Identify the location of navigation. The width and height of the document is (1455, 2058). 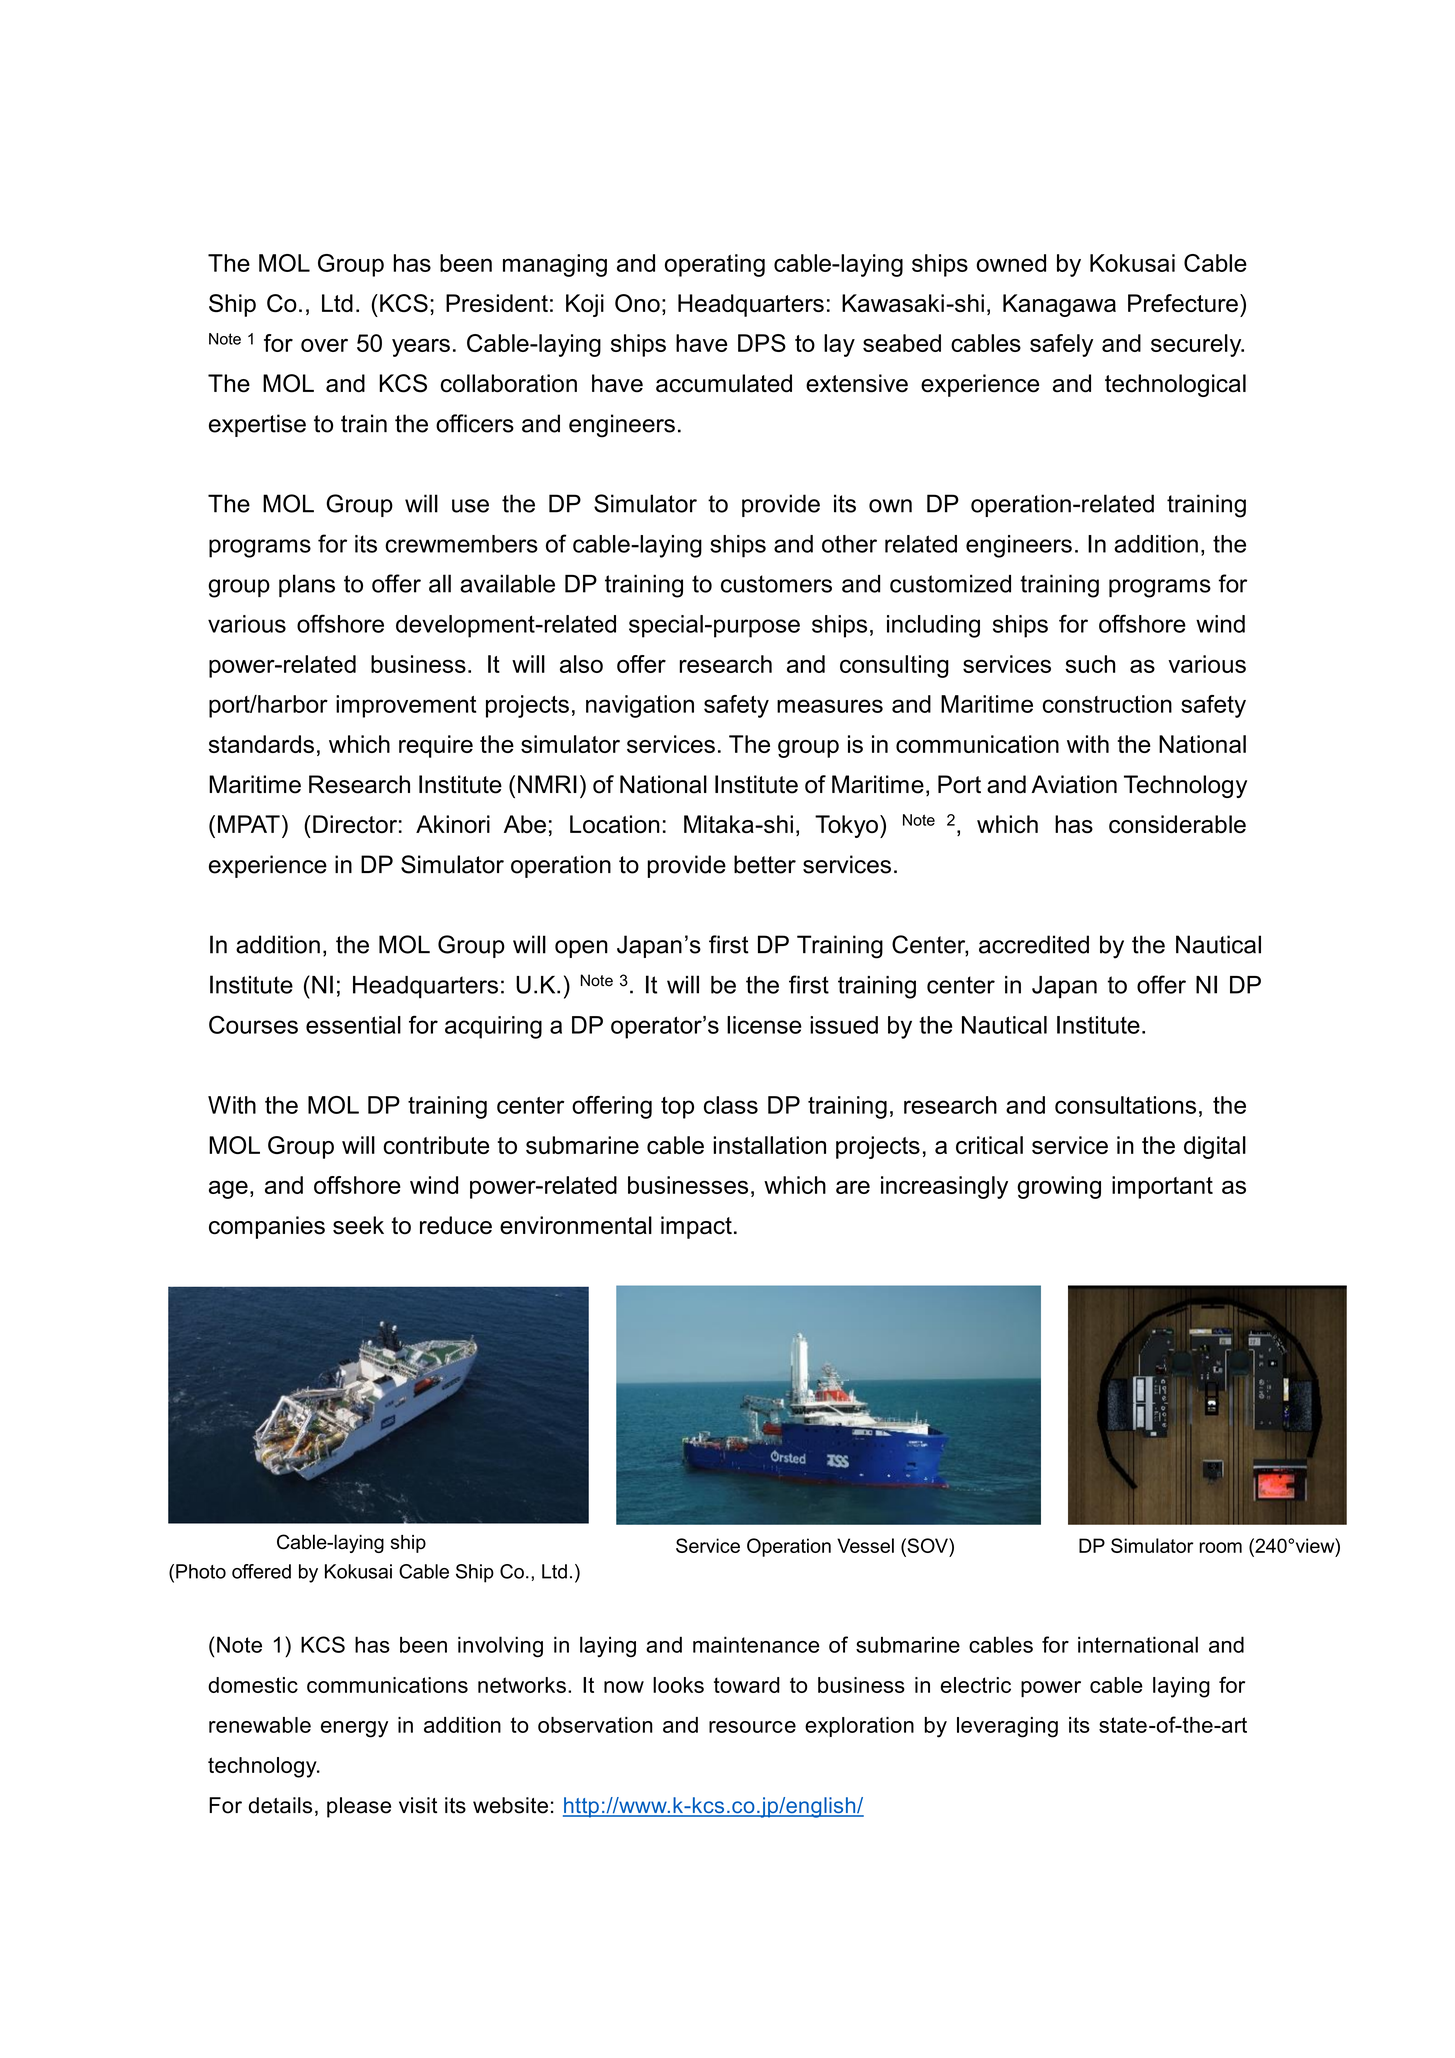
(640, 706).
